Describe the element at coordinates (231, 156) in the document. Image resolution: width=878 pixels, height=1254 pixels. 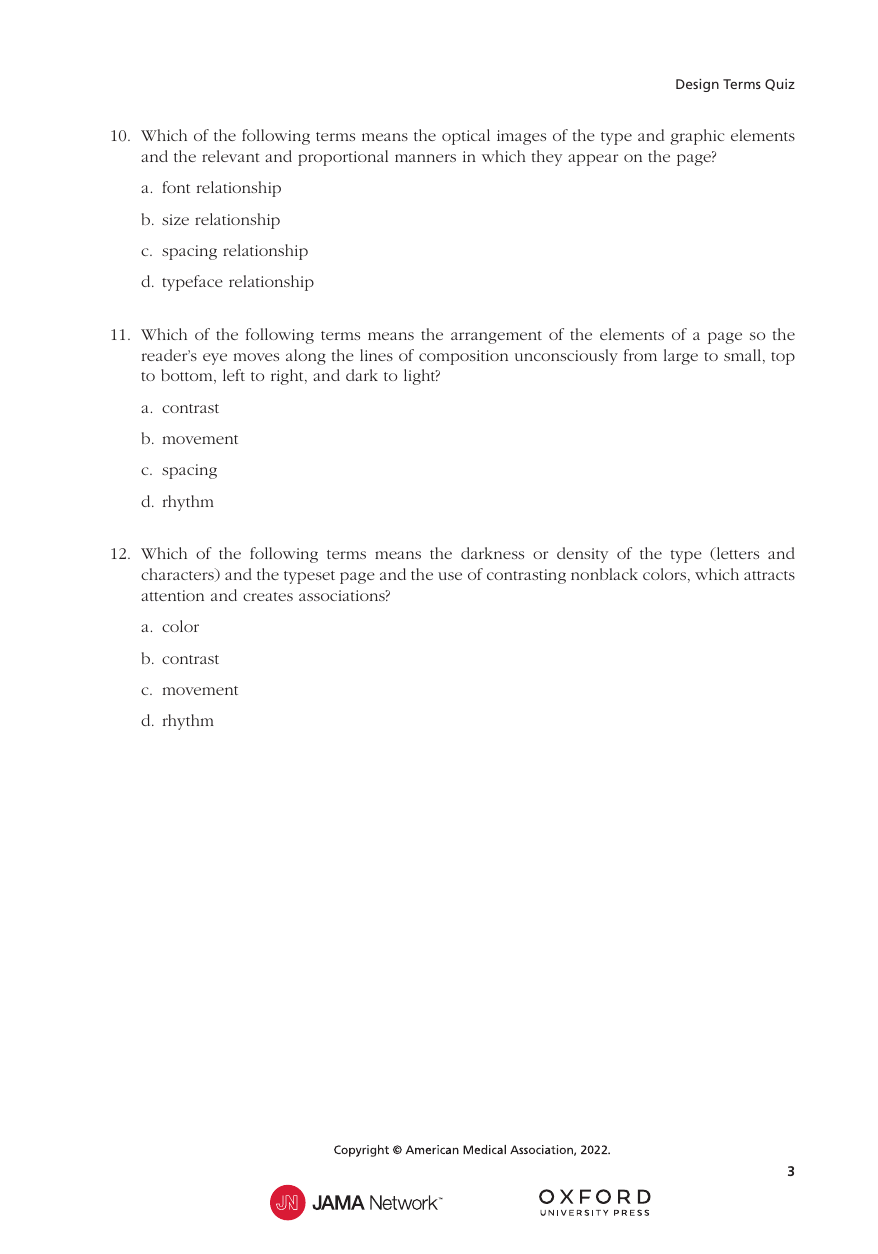
I see `relevant` at that location.
